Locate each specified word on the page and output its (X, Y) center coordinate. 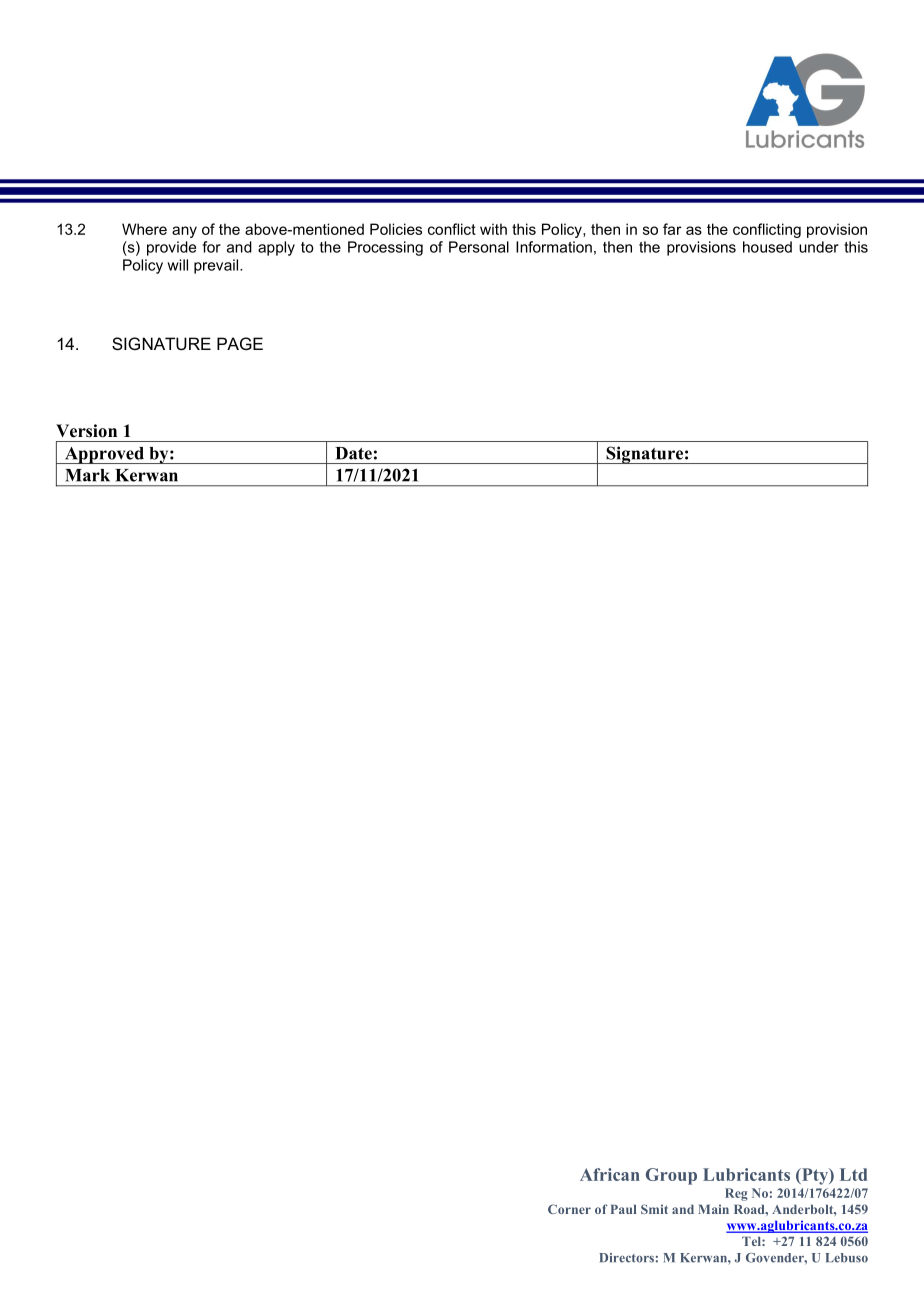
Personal (479, 247)
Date (353, 453)
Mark (87, 475)
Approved (104, 455)
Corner (569, 1209)
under (819, 247)
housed (767, 247)
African (610, 1174)
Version (86, 431)
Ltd (853, 1174)
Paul (623, 1209)
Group (671, 1176)
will (177, 265)
